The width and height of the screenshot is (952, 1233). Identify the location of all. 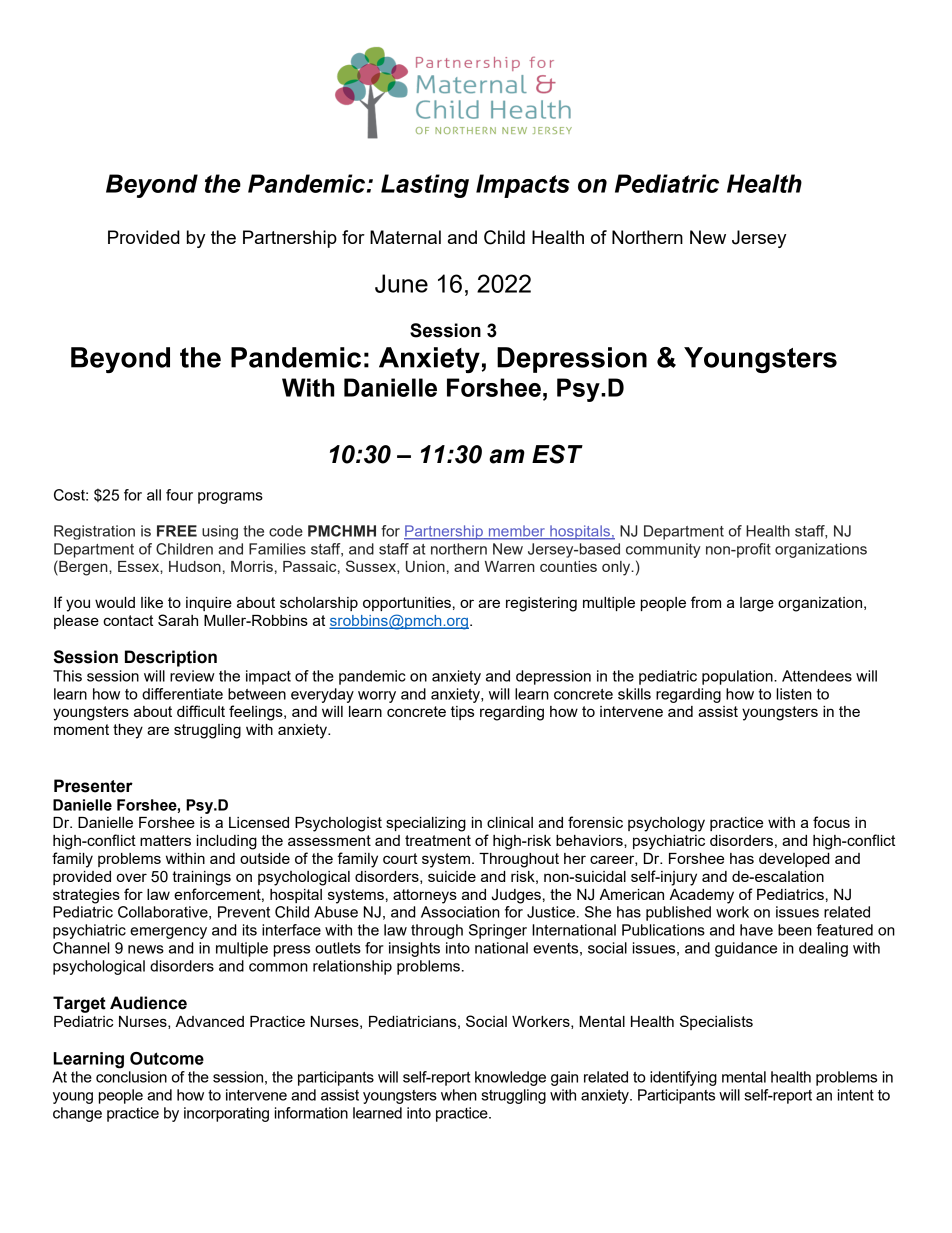
(154, 495).
